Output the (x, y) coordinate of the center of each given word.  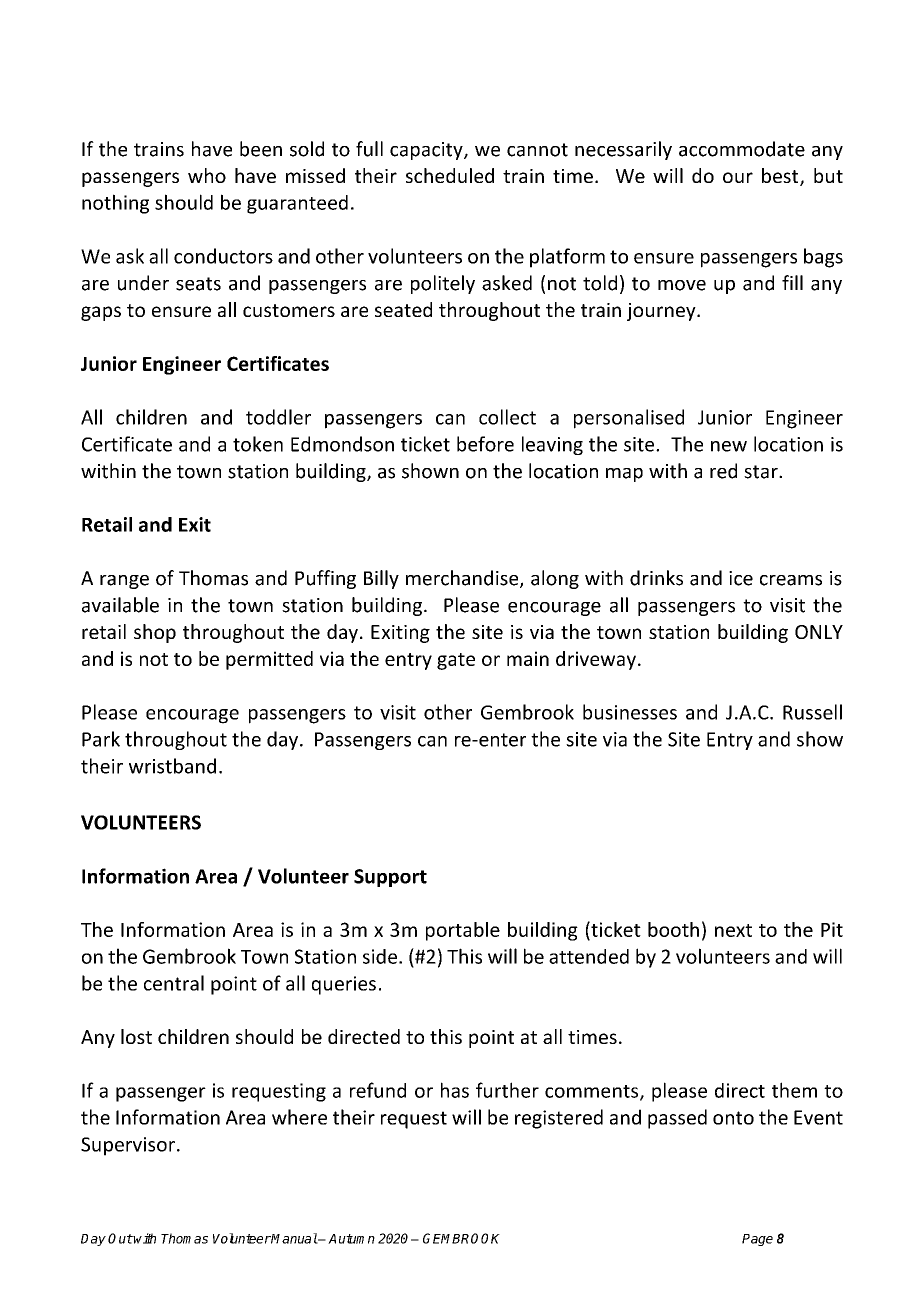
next (733, 930)
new (729, 446)
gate (456, 661)
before (485, 444)
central (174, 983)
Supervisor (128, 1146)
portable (463, 931)
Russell (812, 712)
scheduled (450, 175)
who (207, 175)
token (258, 444)
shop (155, 633)
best (781, 177)
